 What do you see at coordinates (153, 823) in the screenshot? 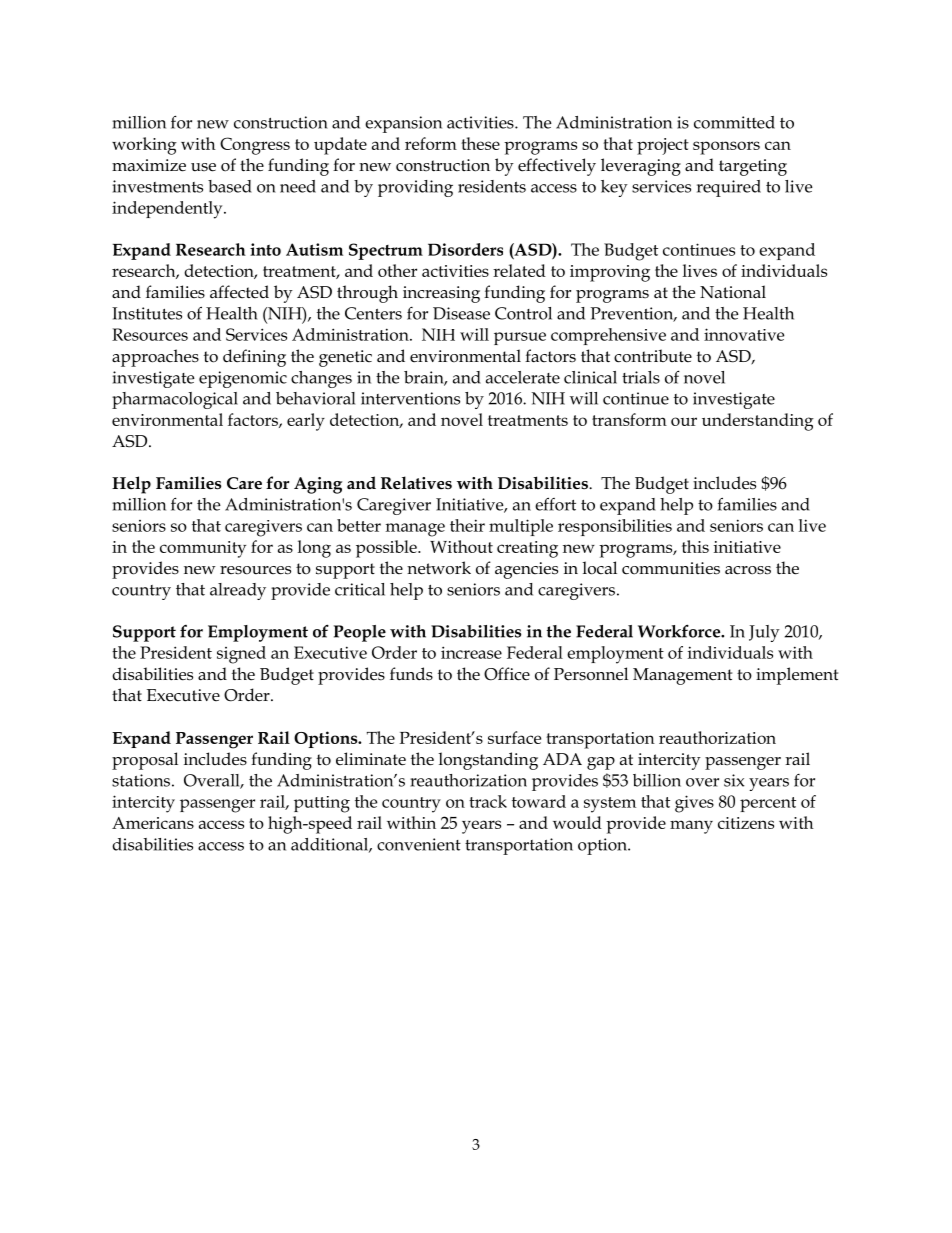
I see `Americans` at bounding box center [153, 823].
